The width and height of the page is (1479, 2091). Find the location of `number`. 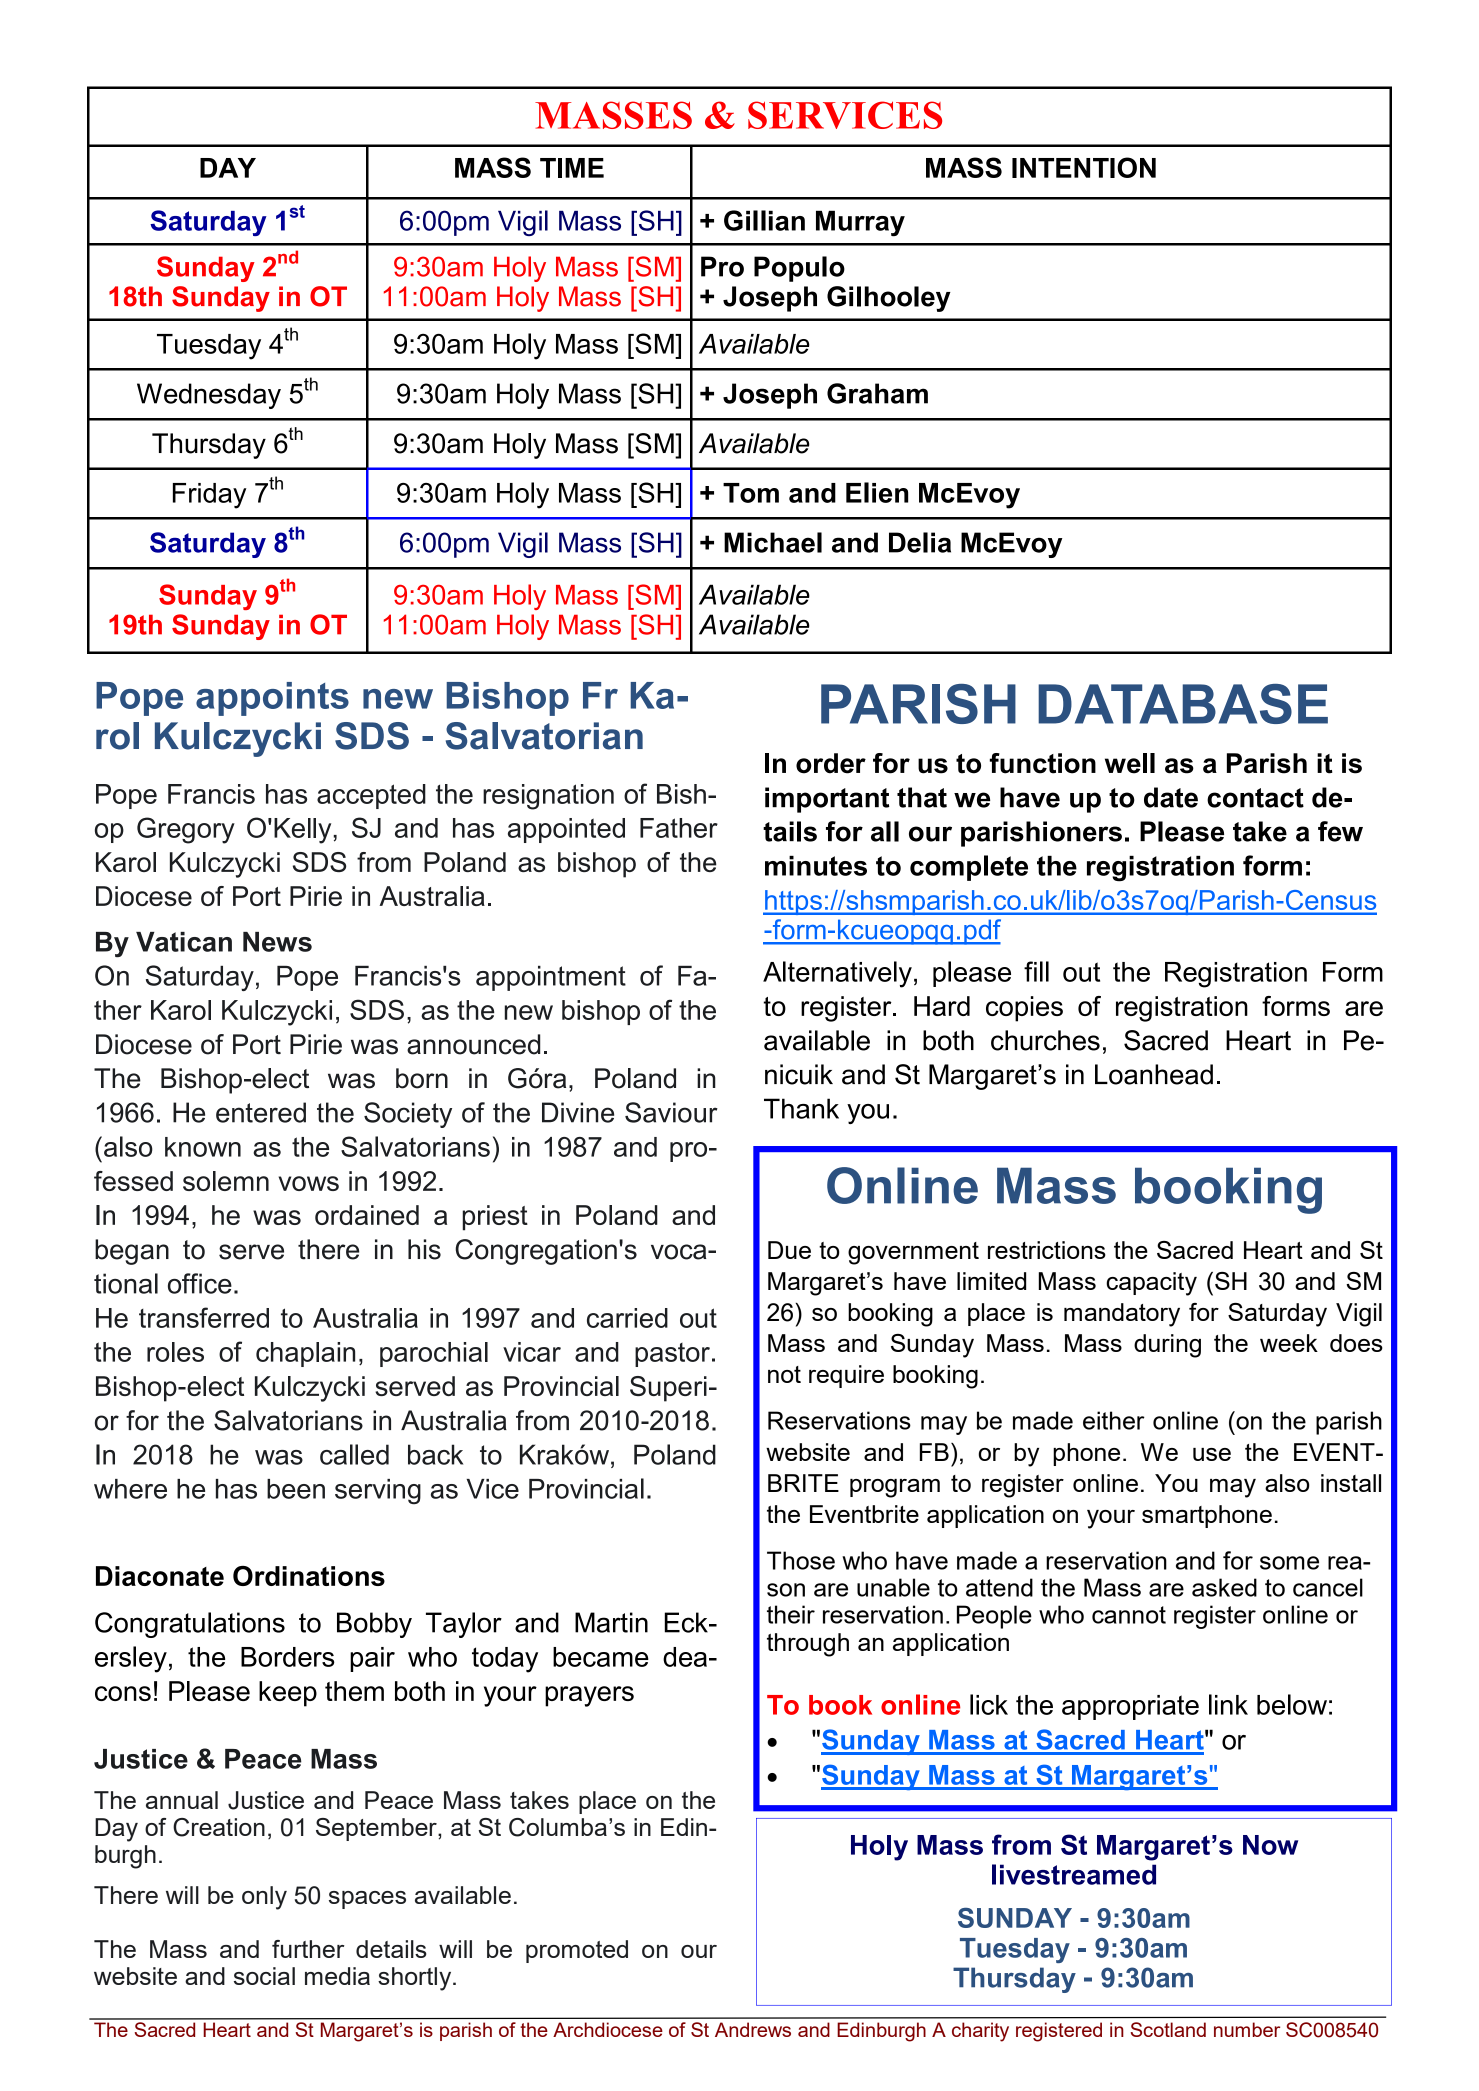

number is located at coordinates (1247, 2029).
